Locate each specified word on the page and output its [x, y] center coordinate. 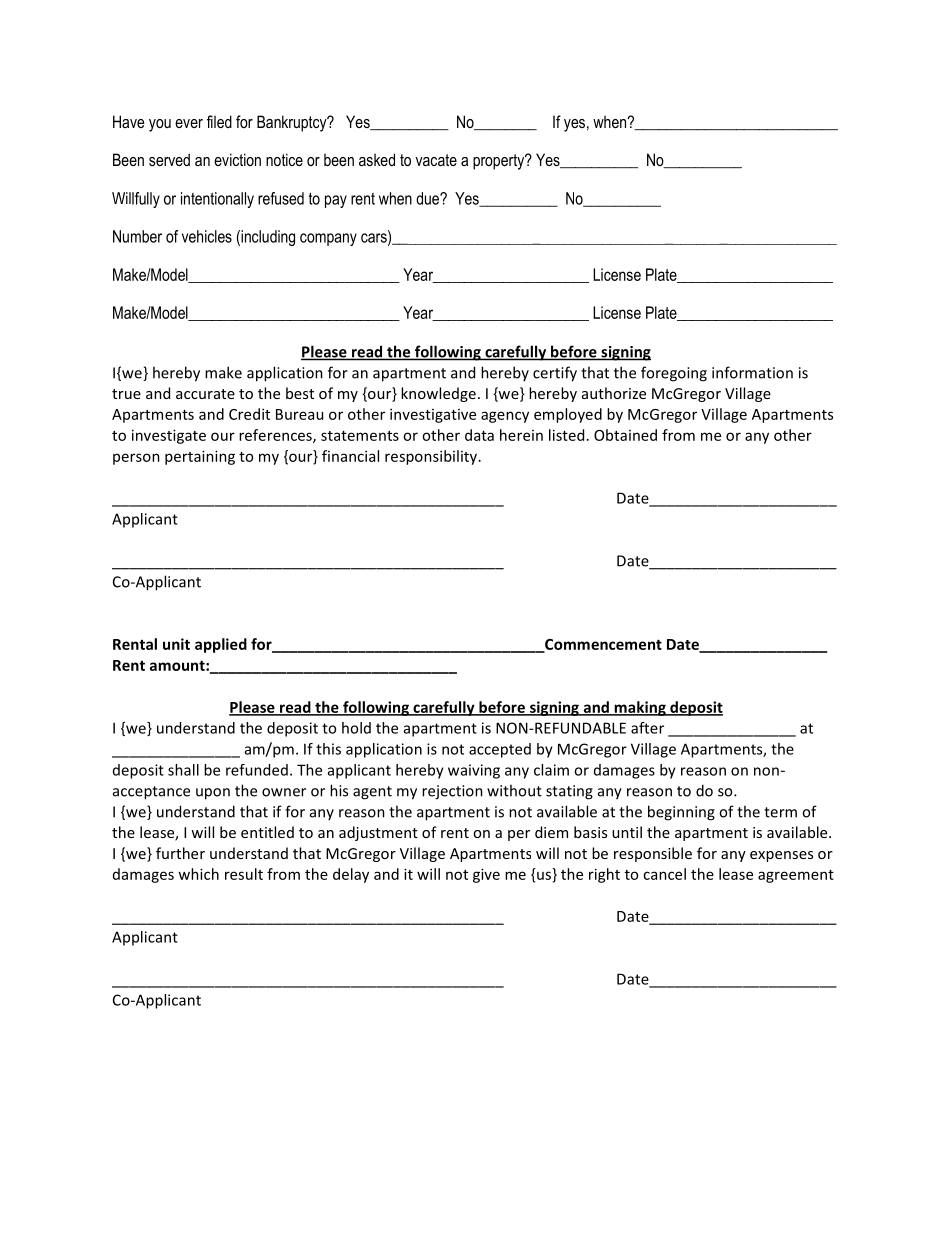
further [180, 853]
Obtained [625, 435]
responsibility [432, 457]
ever [189, 123]
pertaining [200, 457]
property [500, 162]
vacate [436, 160]
